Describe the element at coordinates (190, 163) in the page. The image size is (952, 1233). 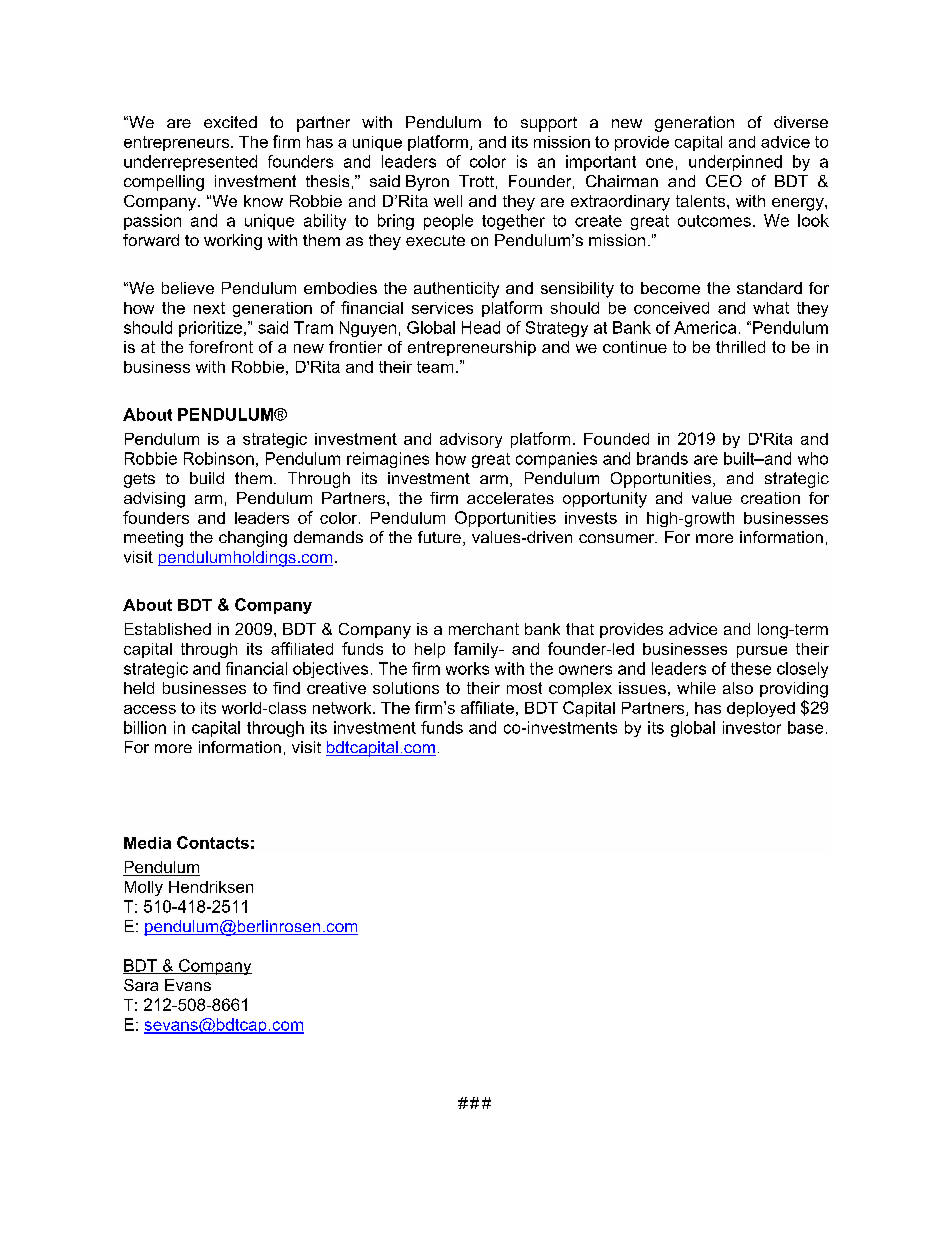
I see `underrepresented` at that location.
